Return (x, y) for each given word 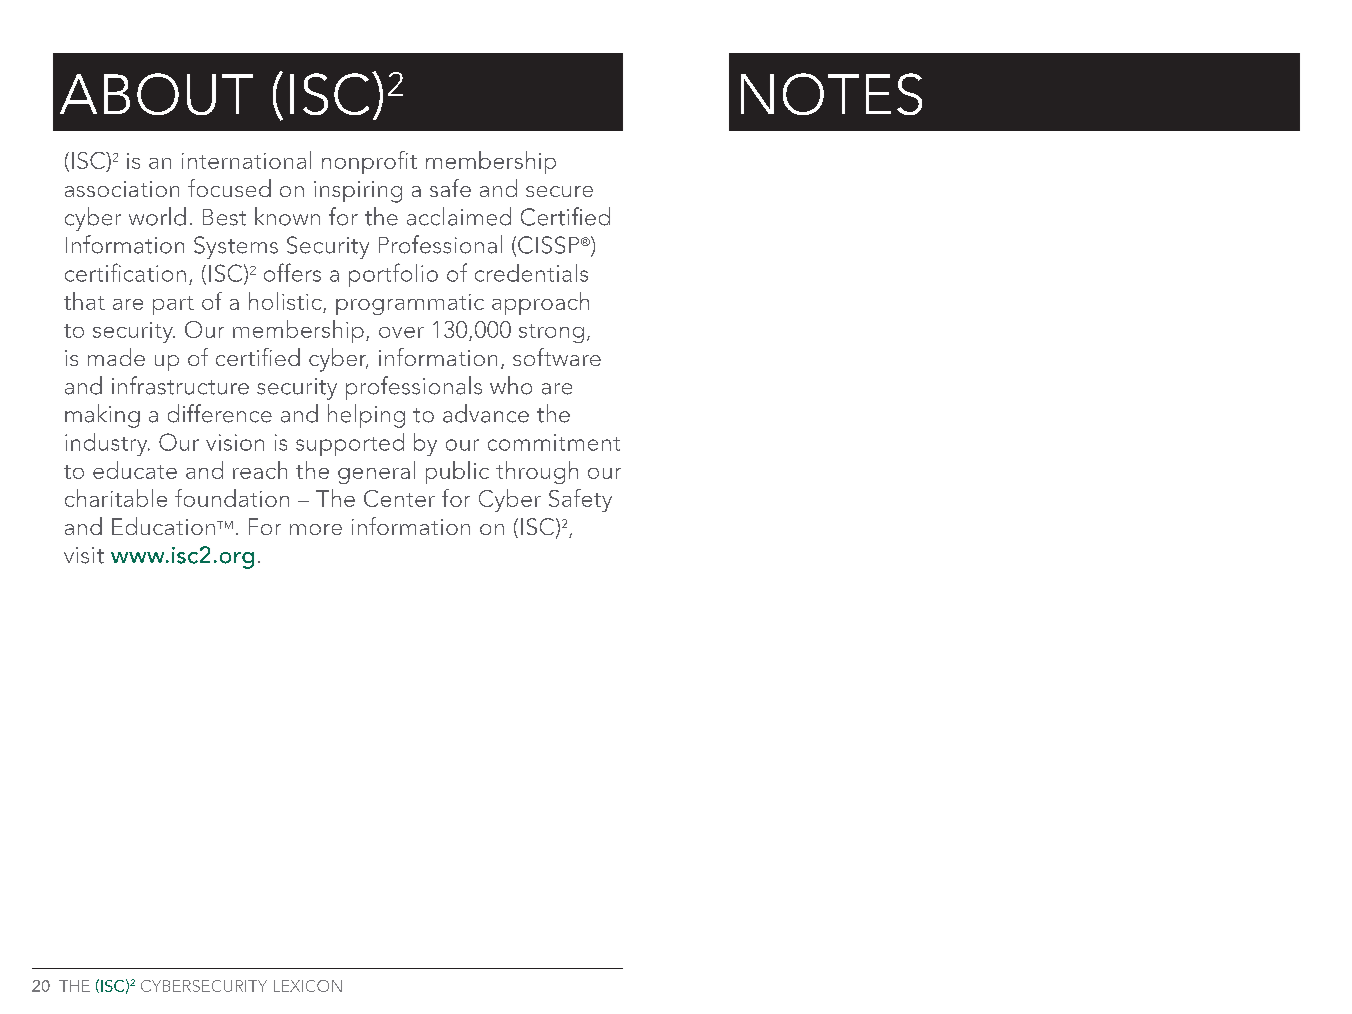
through (537, 472)
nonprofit (369, 162)
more (316, 529)
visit (84, 555)
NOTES (831, 94)
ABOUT (156, 94)
